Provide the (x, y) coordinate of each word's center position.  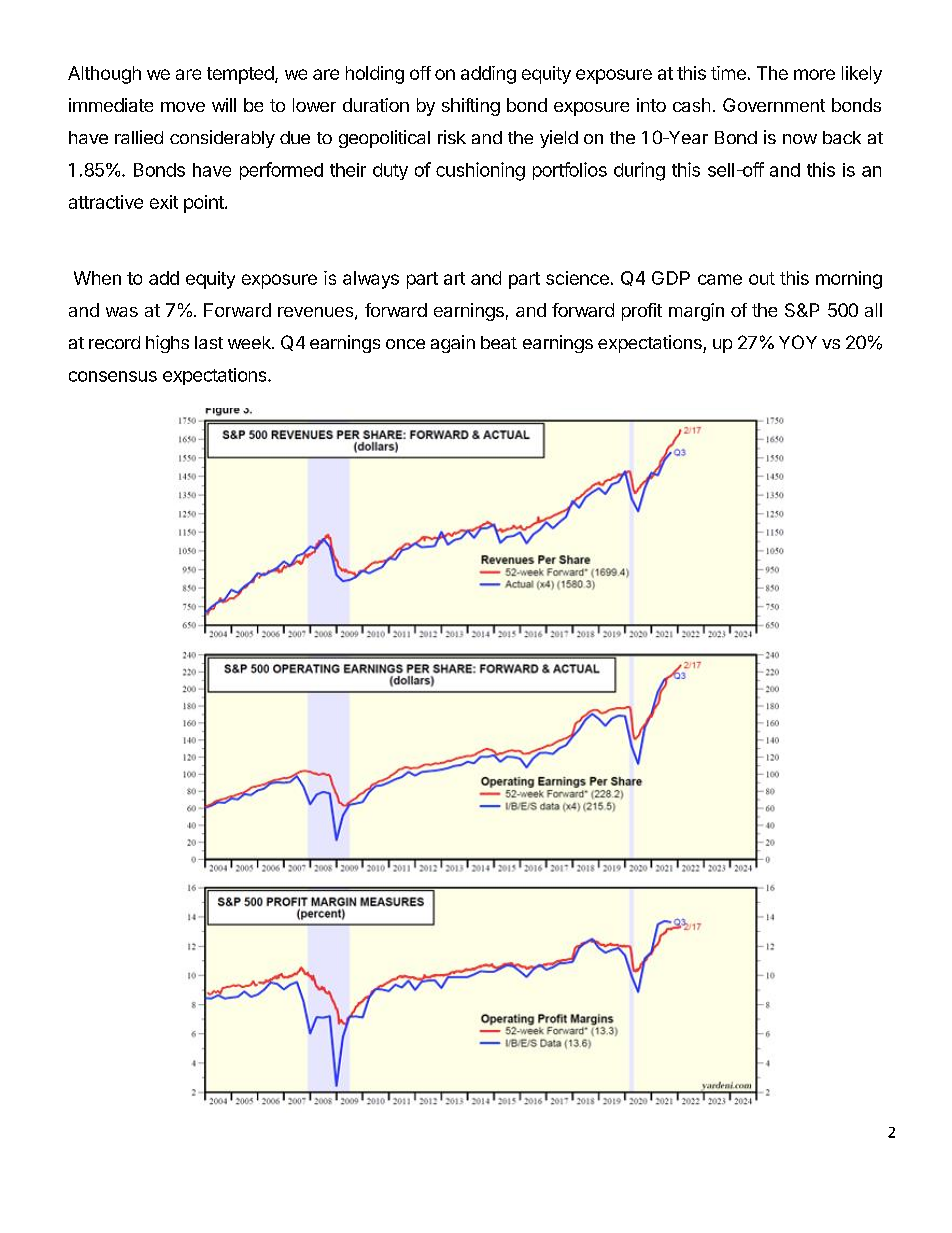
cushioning (480, 171)
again (453, 344)
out (762, 278)
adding (488, 75)
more (814, 74)
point (205, 204)
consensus (113, 376)
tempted (240, 75)
